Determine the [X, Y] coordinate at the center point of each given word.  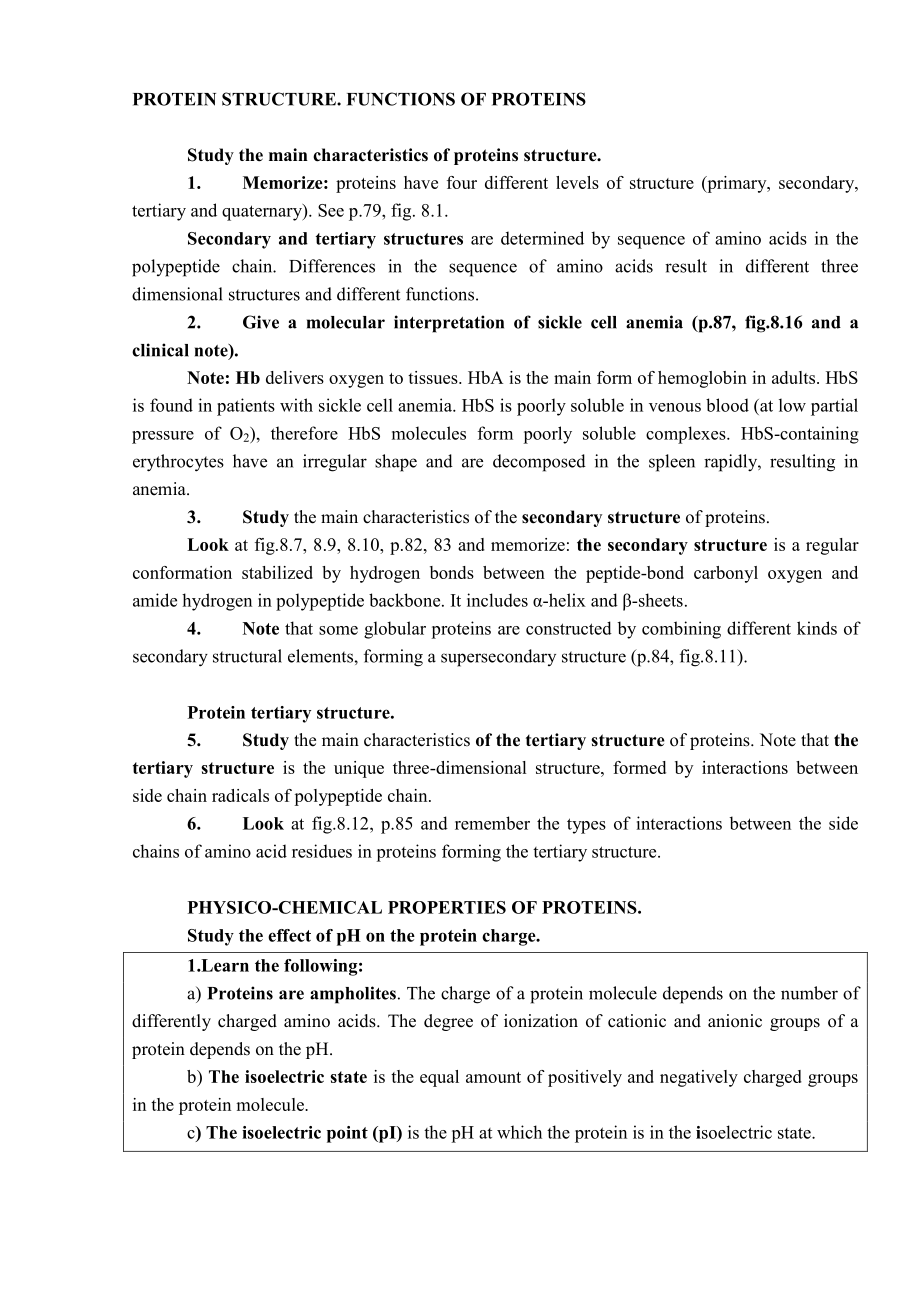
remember [492, 823]
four [462, 182]
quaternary [263, 212]
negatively [699, 1078]
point [347, 1134]
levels [577, 182]
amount [493, 1077]
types [586, 826]
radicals [240, 795]
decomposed [539, 463]
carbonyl [726, 574]
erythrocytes [178, 463]
